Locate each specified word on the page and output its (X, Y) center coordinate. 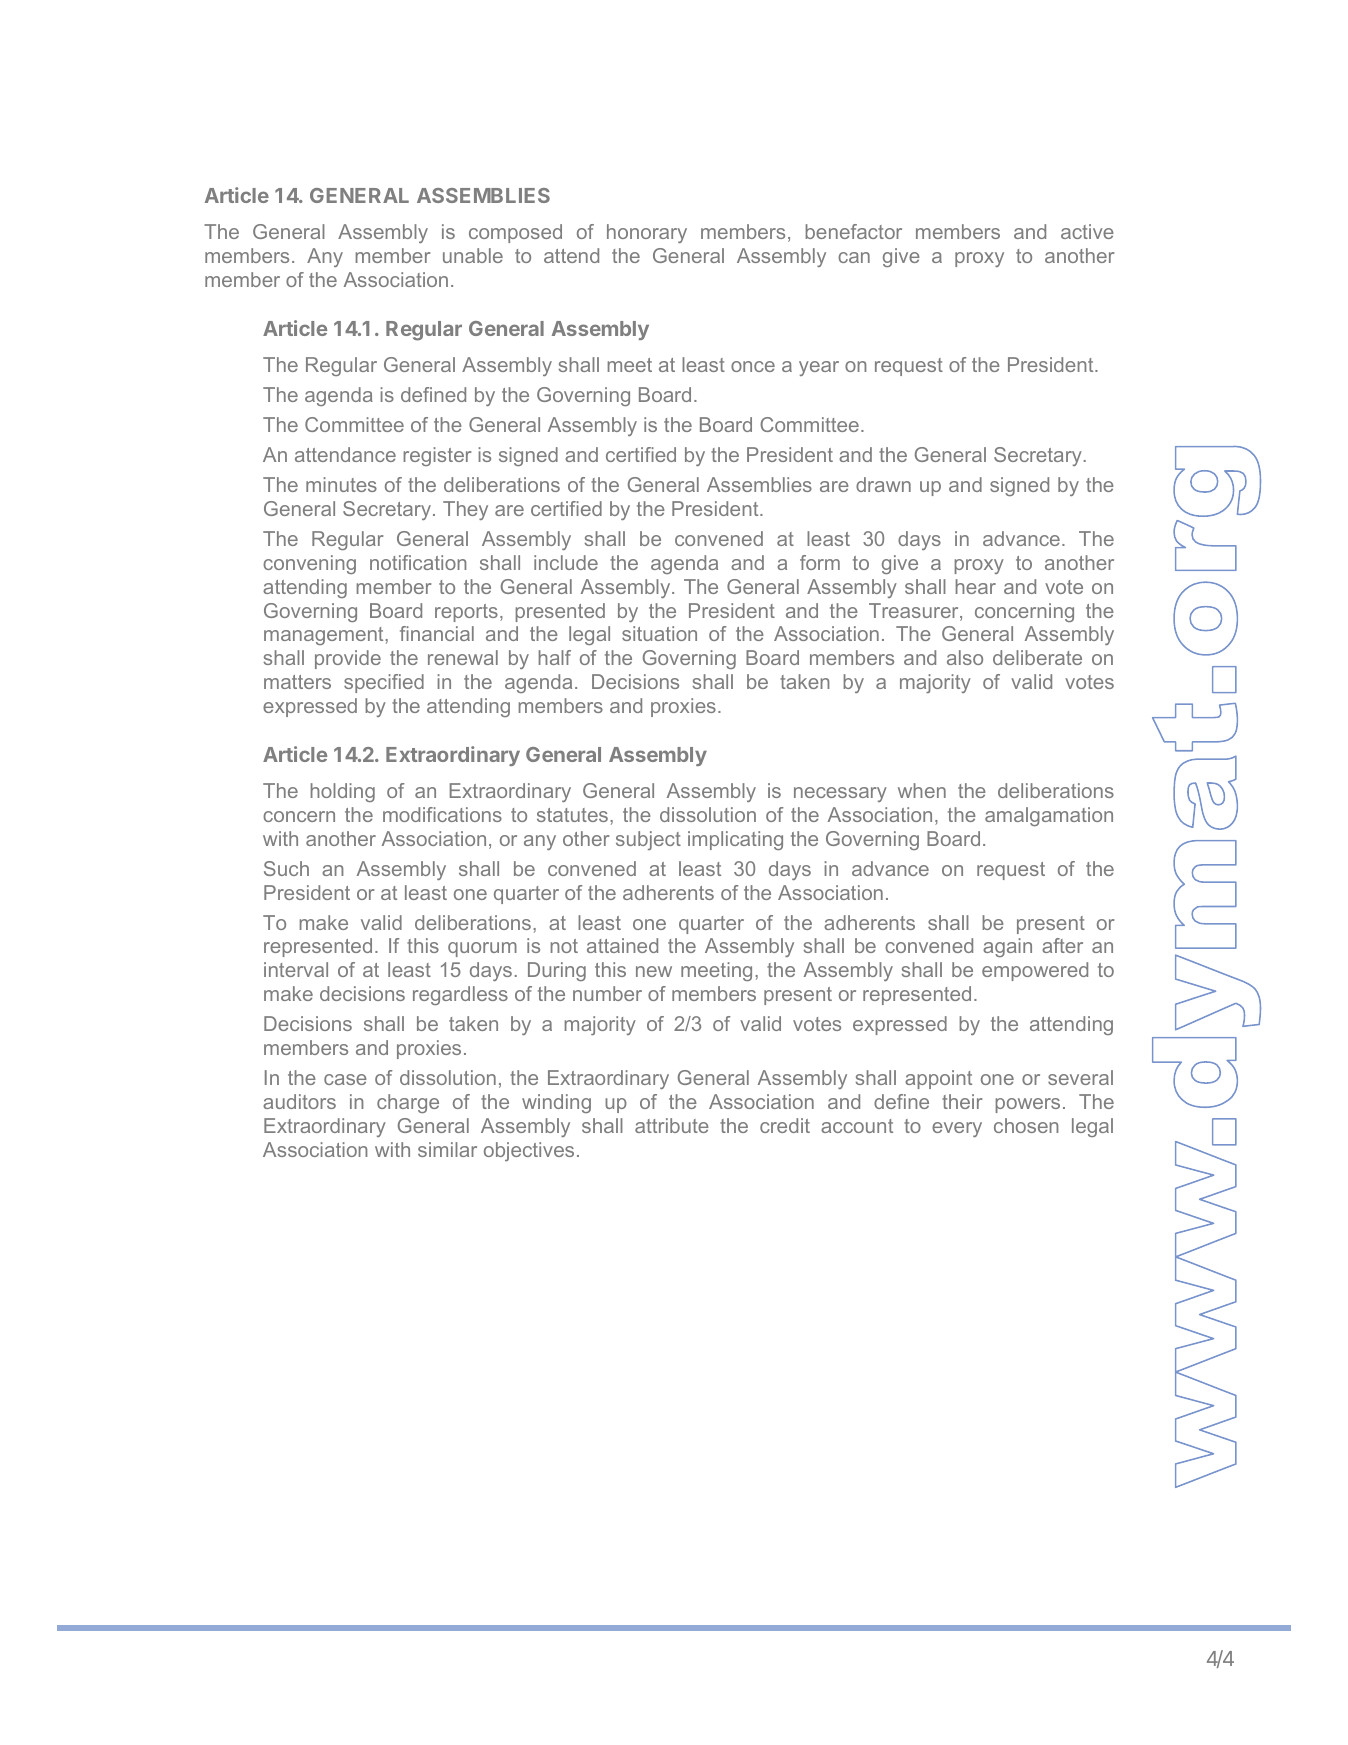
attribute (672, 1125)
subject (648, 840)
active (1087, 231)
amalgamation (1049, 816)
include (566, 562)
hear (976, 586)
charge (408, 1103)
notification (418, 562)
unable (473, 255)
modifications (442, 814)
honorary (647, 233)
